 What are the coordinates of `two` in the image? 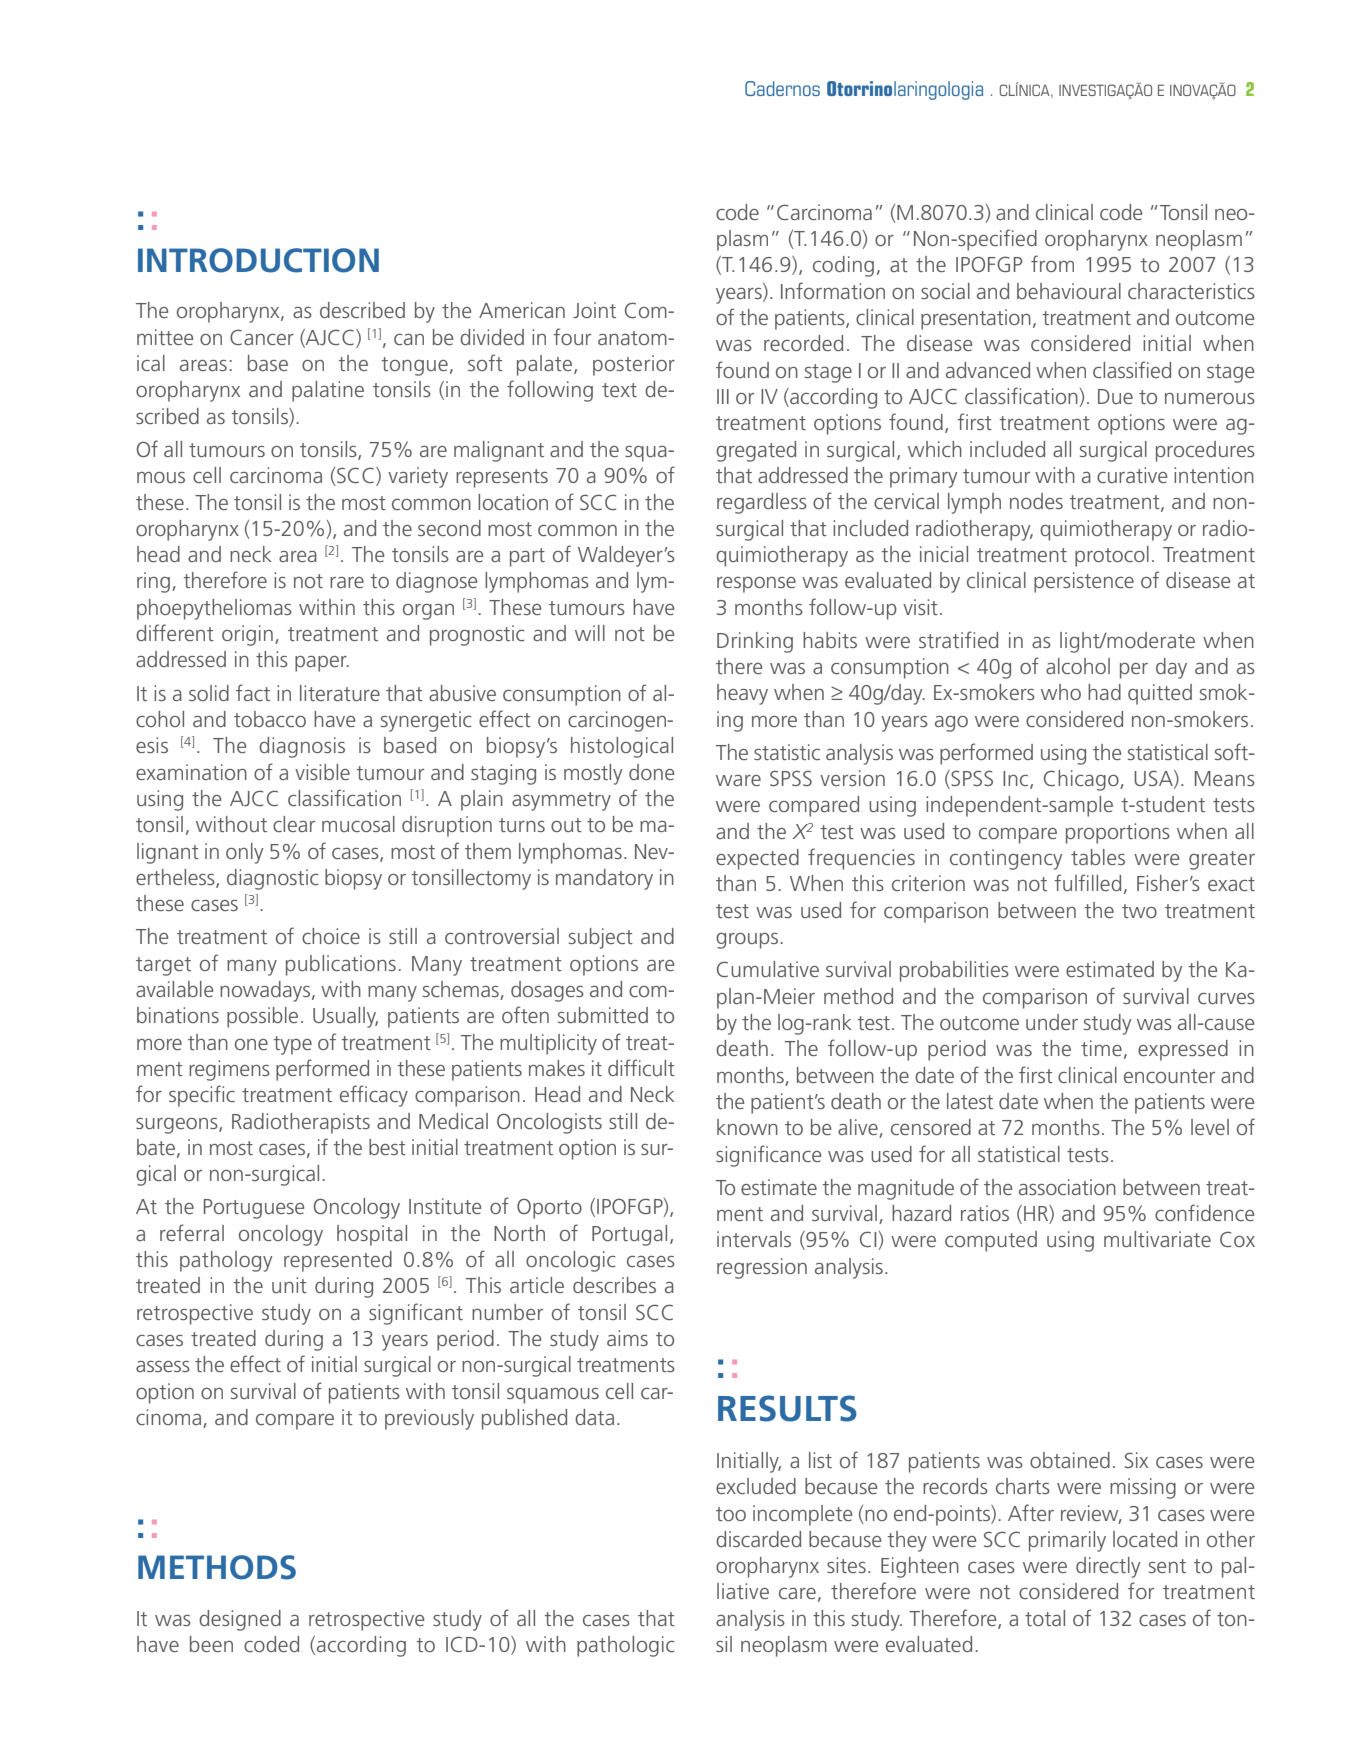 It's located at (1139, 911).
